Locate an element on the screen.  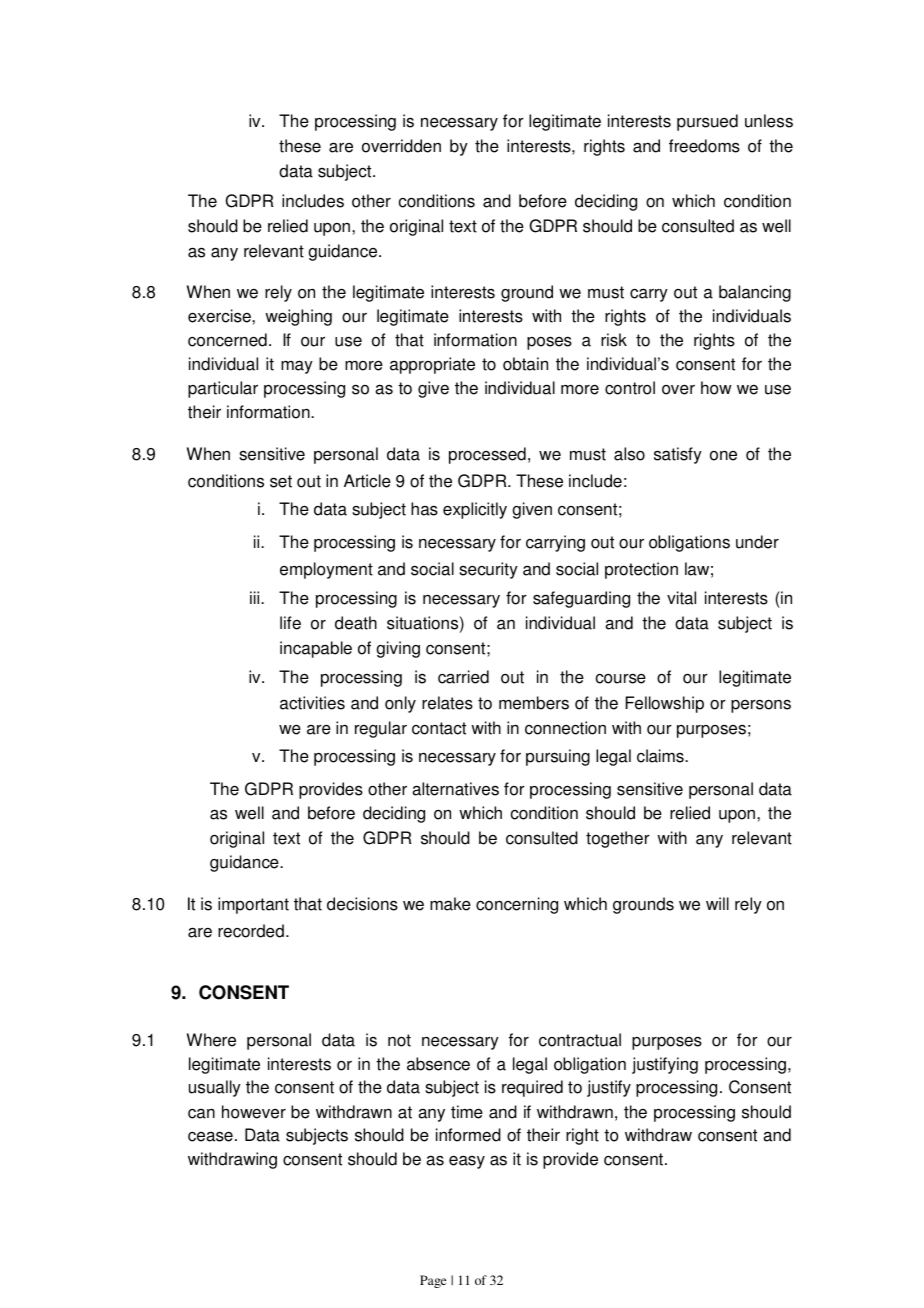
required is located at coordinates (532, 1088).
